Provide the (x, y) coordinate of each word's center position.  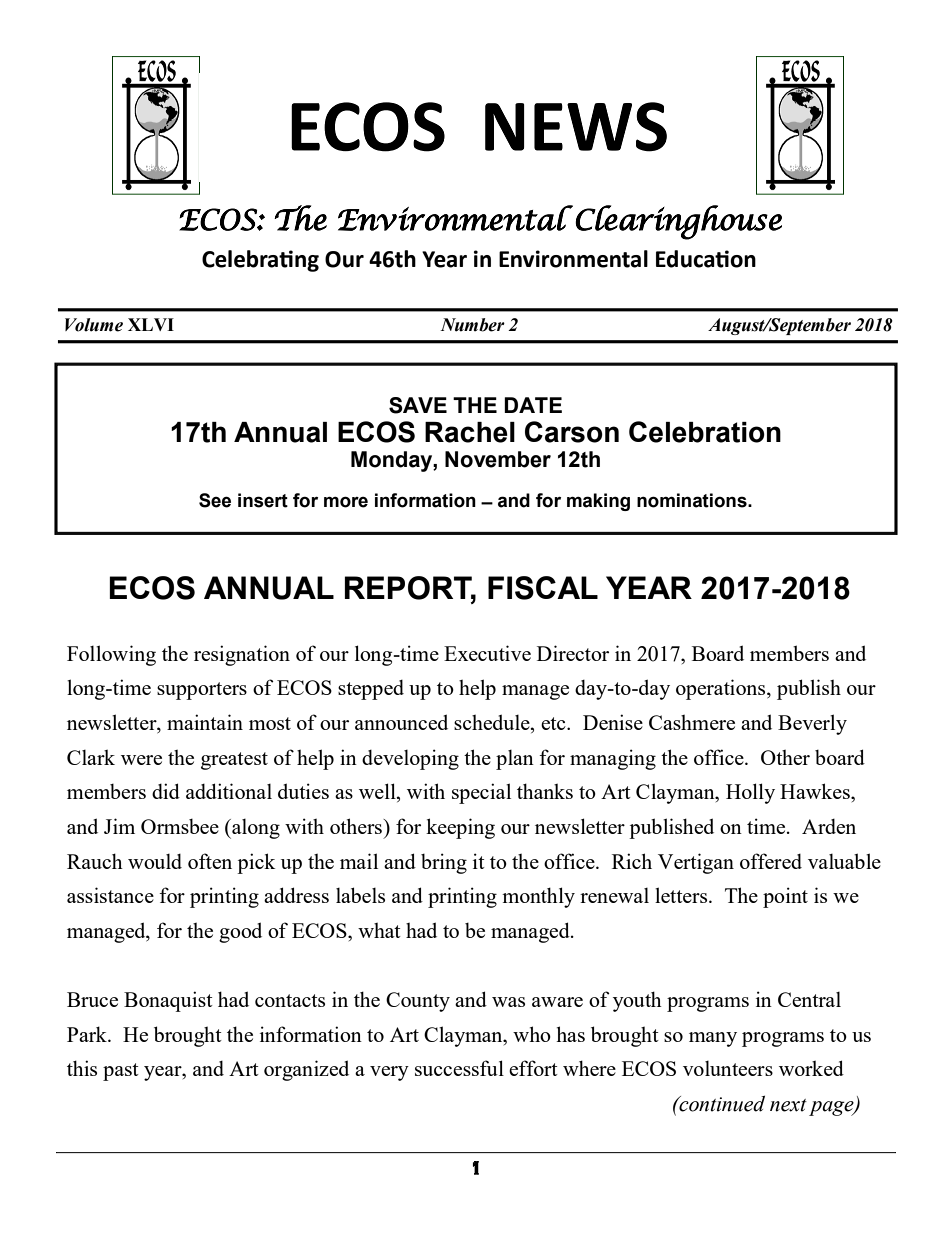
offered (771, 861)
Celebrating (260, 261)
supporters (202, 691)
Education (706, 259)
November (498, 459)
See (215, 500)
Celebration (705, 432)
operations (722, 689)
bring (444, 863)
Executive (487, 653)
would (155, 861)
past (121, 1072)
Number (472, 325)
